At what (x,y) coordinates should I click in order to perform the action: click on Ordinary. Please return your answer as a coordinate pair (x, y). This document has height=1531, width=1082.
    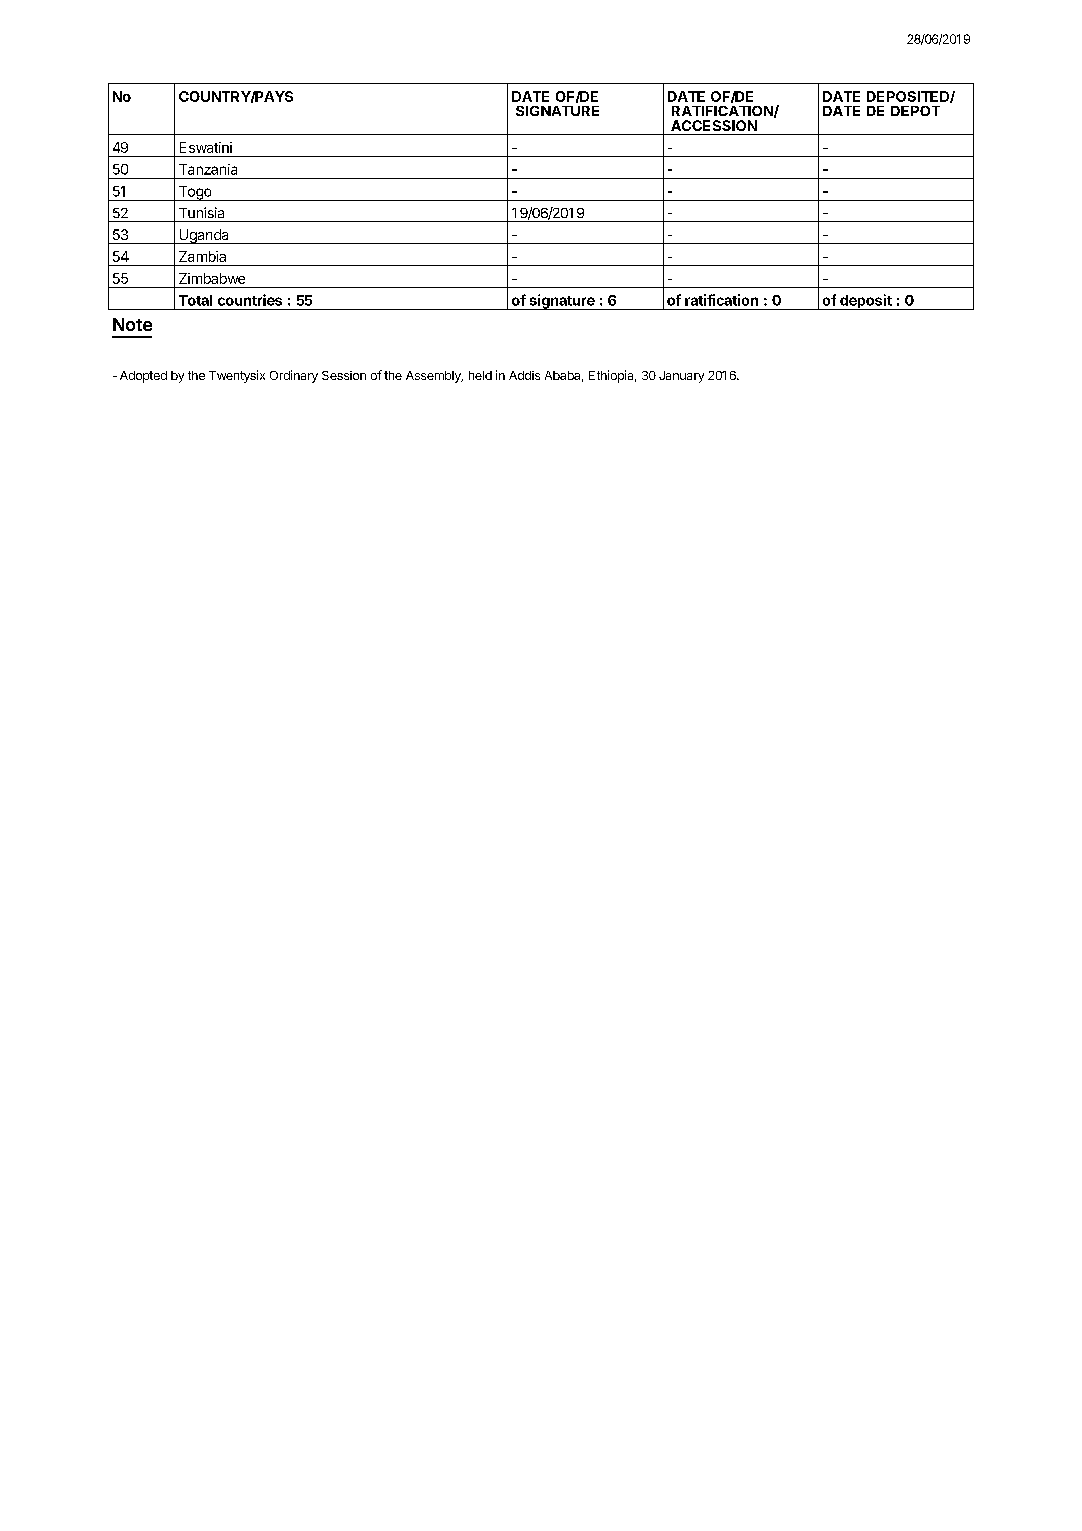
    Looking at the image, I should click on (294, 376).
